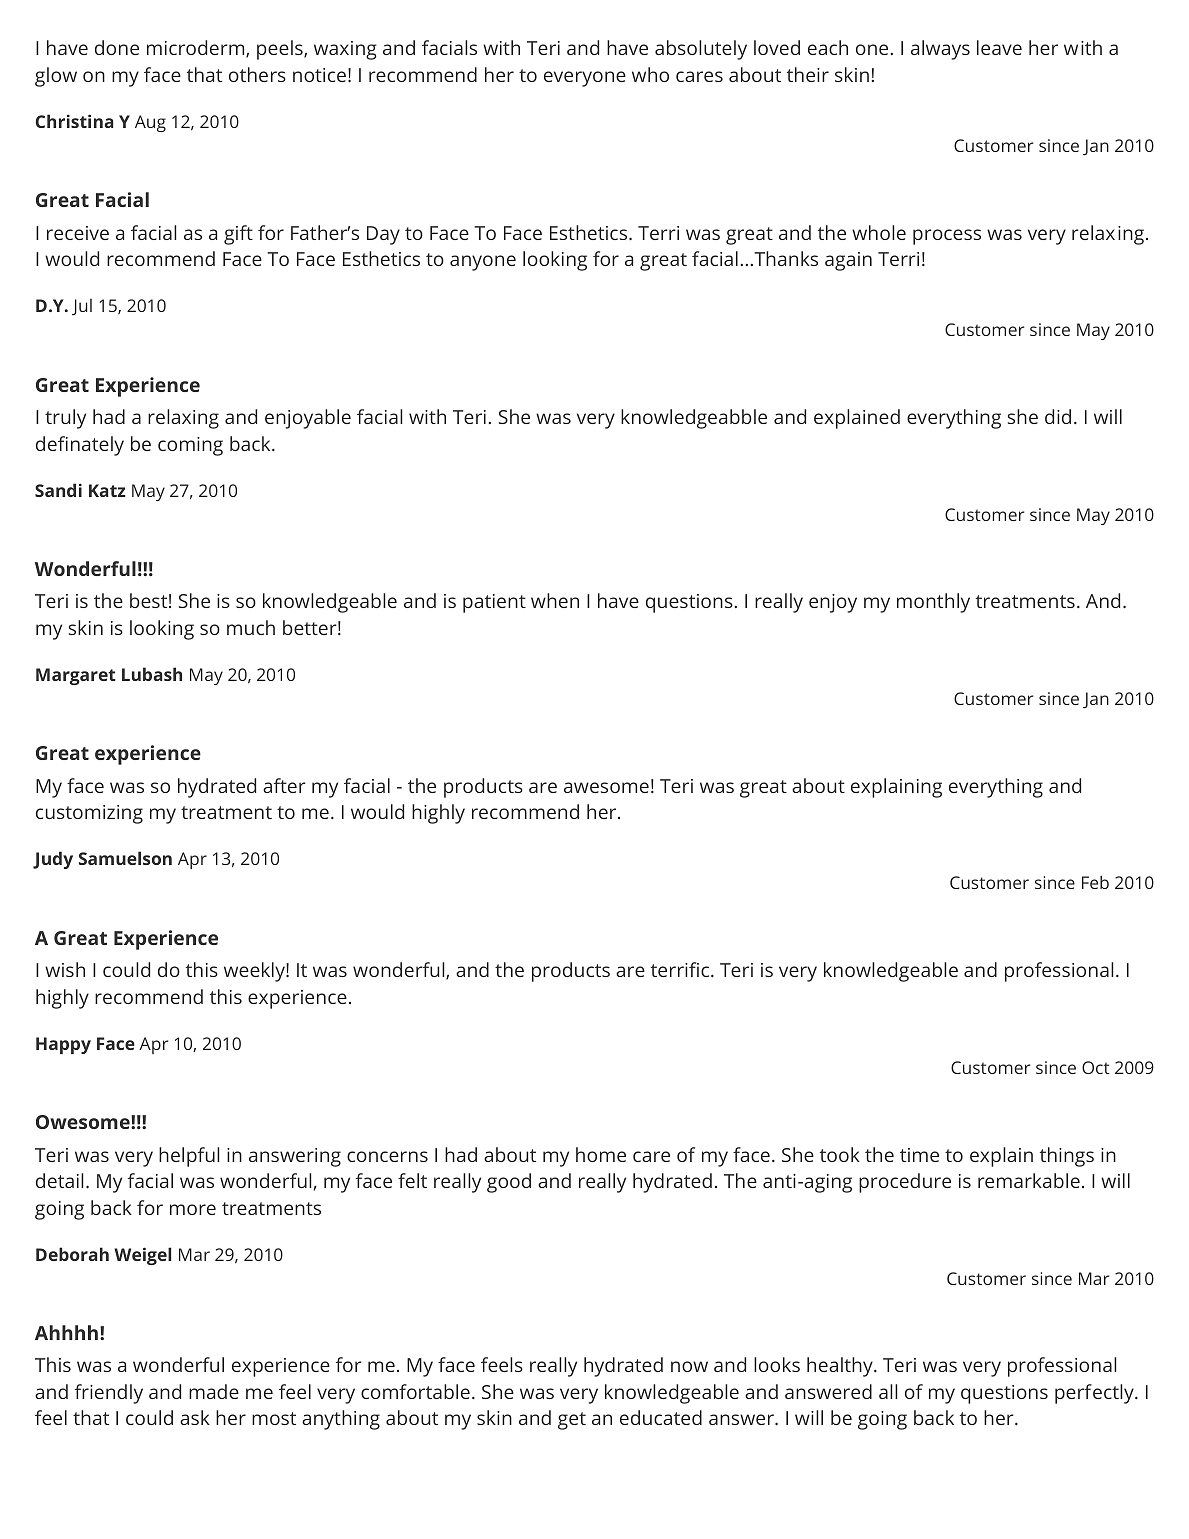 This screenshot has height=1539, width=1189. I want to click on home, so click(601, 1154).
